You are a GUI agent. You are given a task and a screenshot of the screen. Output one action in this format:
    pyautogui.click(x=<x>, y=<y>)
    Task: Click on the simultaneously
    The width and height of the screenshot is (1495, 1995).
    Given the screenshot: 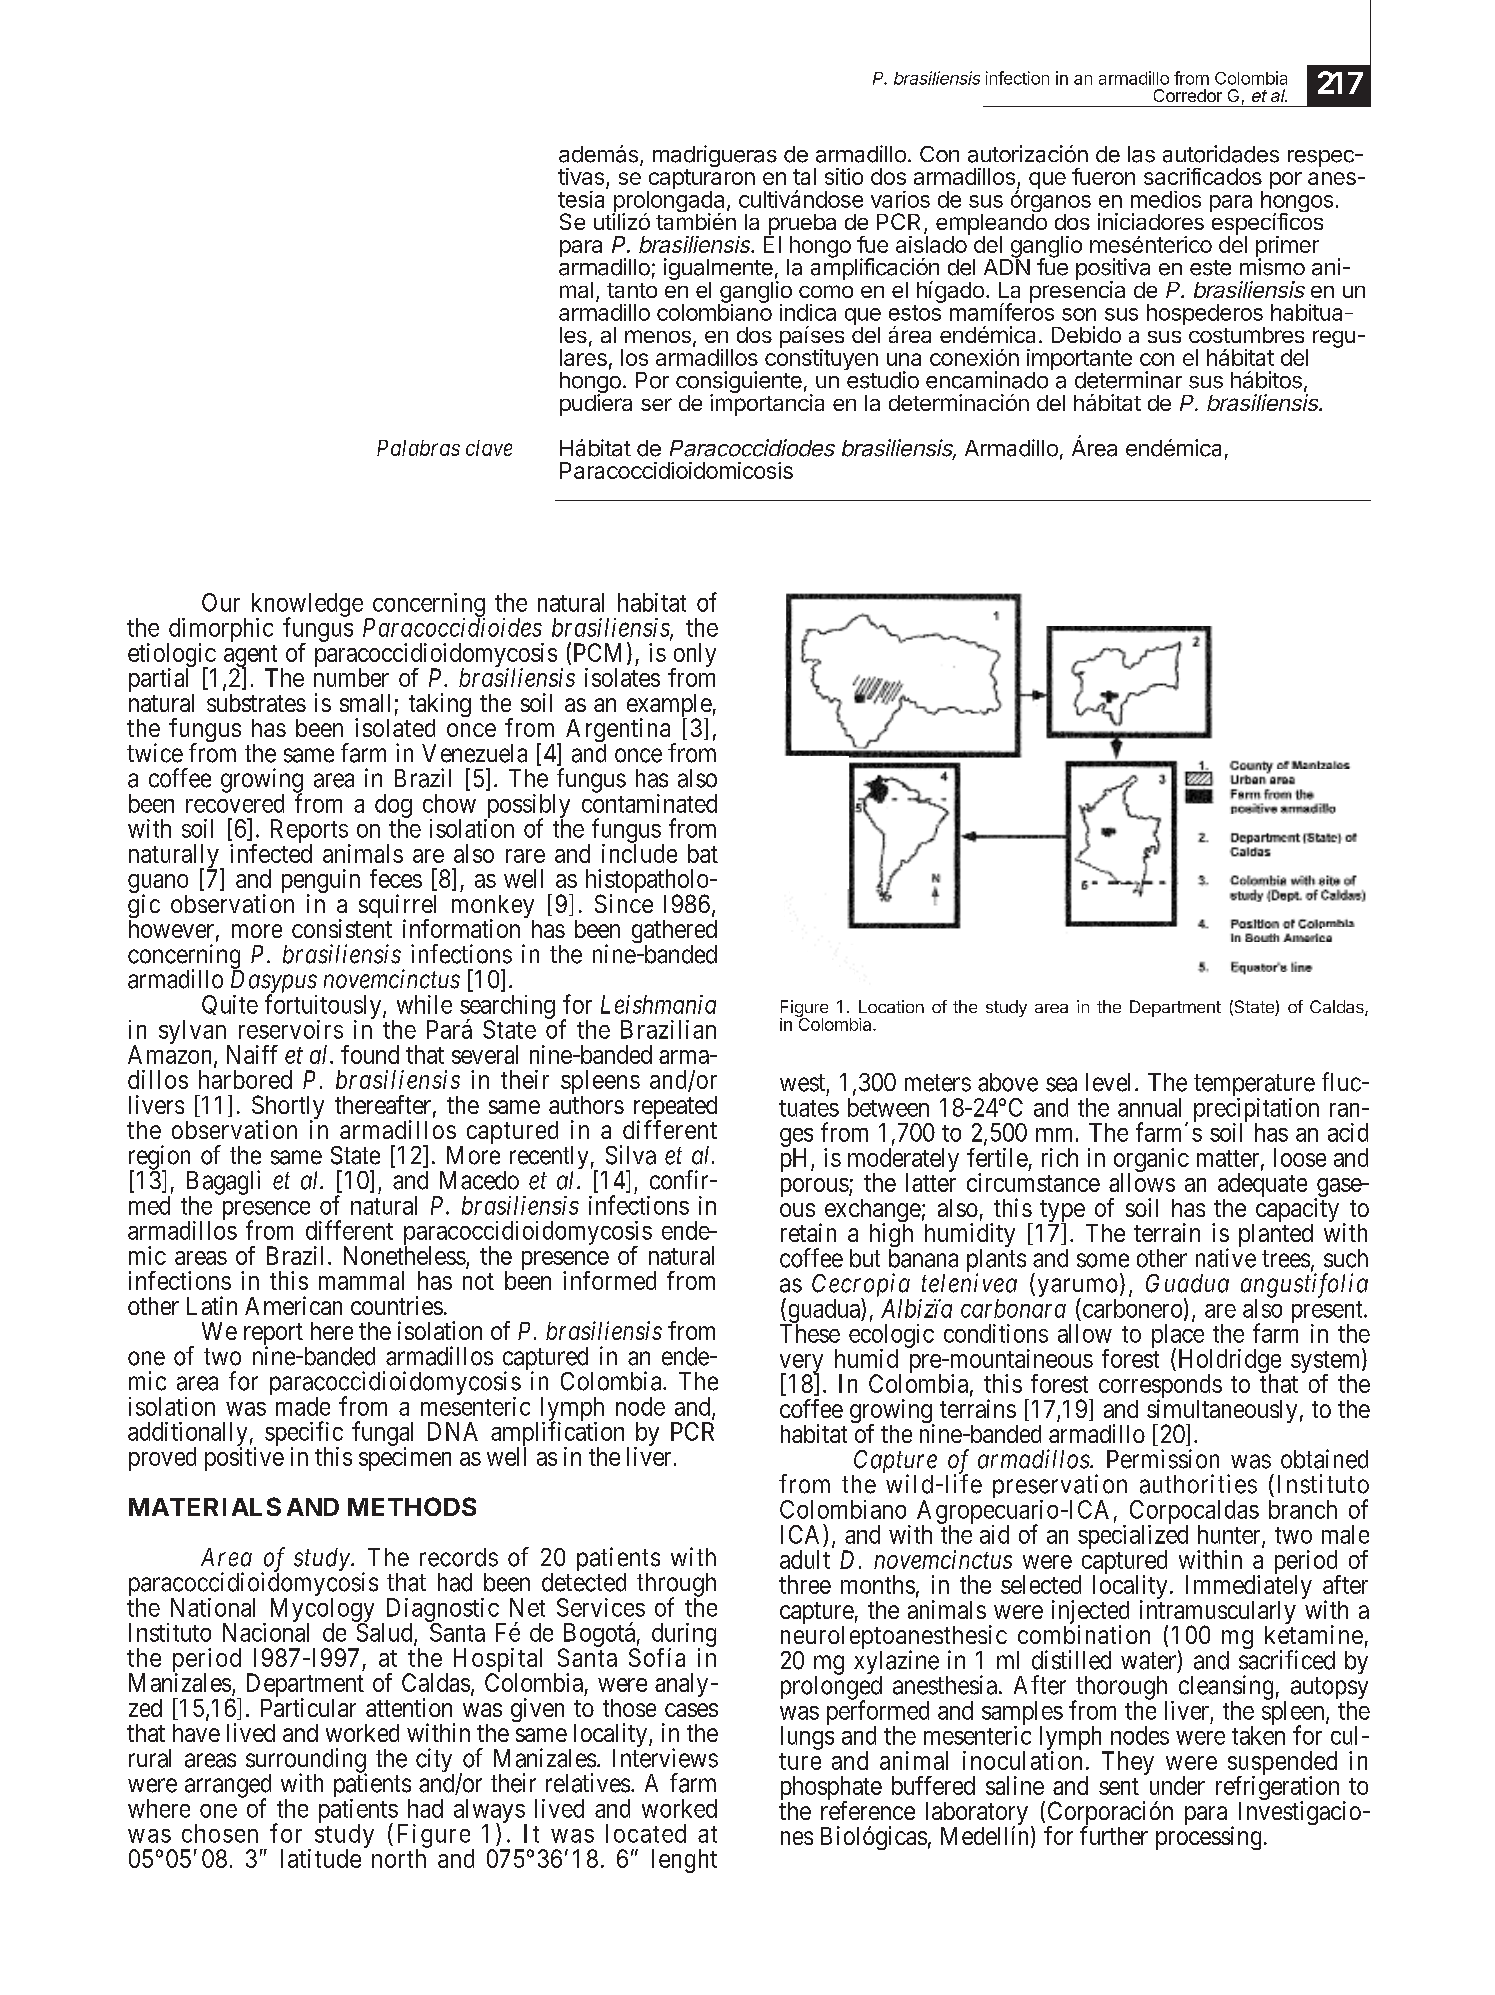 What is the action you would take?
    pyautogui.click(x=1222, y=1412)
